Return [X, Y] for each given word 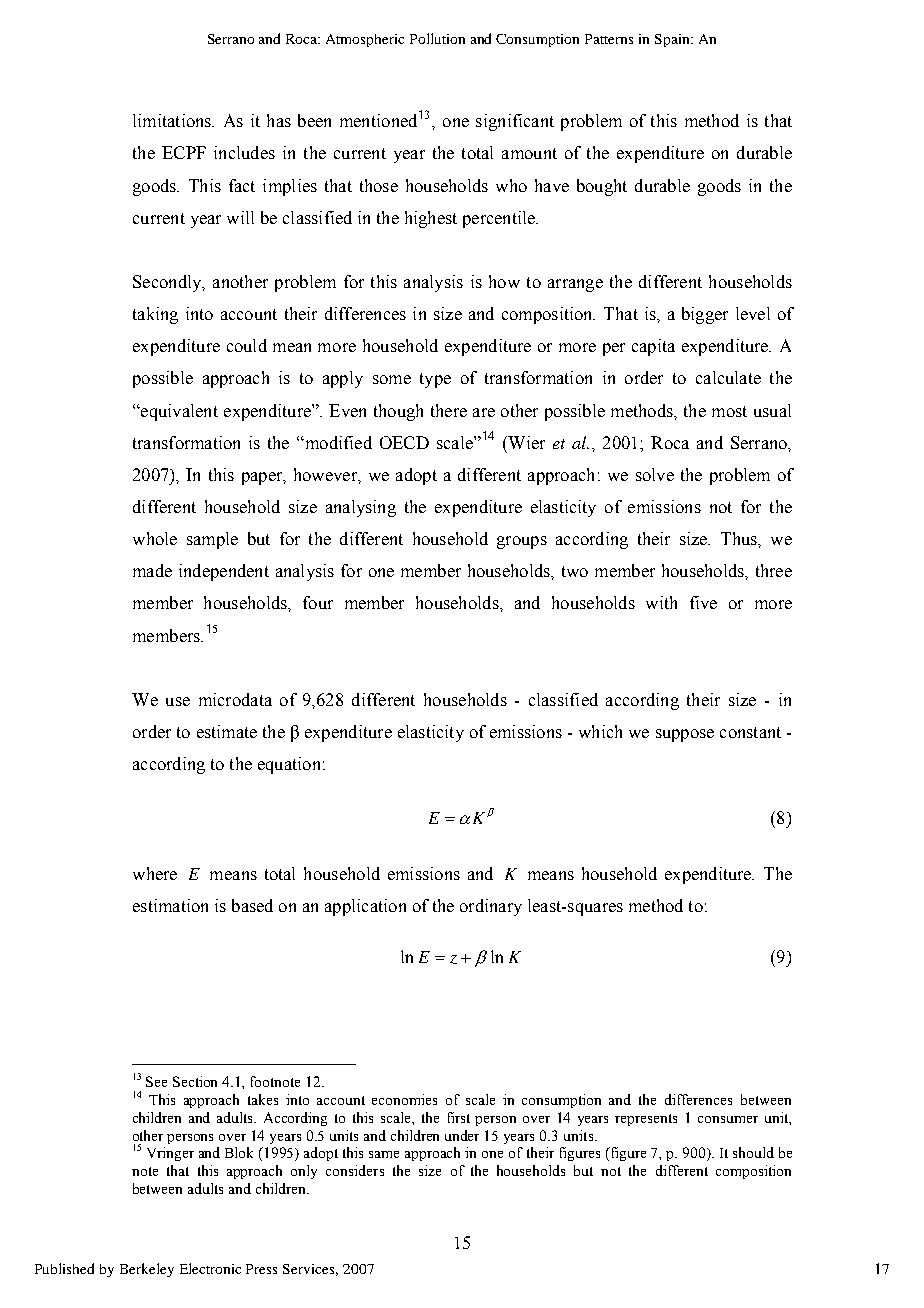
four [318, 602]
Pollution [437, 38]
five [703, 602]
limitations [173, 120]
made [152, 570]
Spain [673, 40]
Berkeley [147, 1270]
